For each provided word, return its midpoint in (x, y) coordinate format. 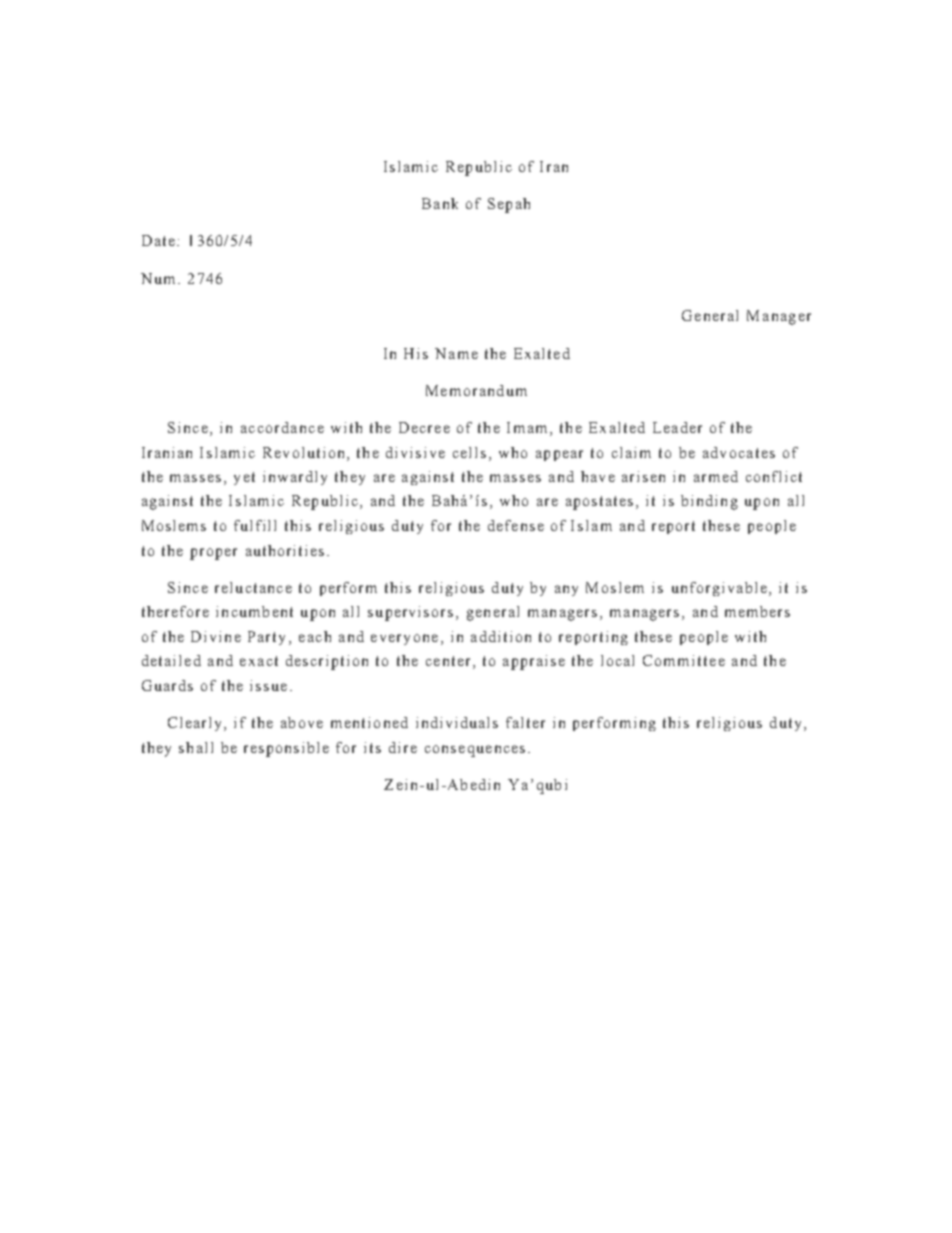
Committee (684, 660)
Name (456, 353)
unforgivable (719, 589)
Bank (440, 203)
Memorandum (476, 390)
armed (716, 476)
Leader (677, 427)
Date (158, 240)
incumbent (254, 611)
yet (244, 478)
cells (469, 452)
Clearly (194, 724)
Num (158, 278)
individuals (457, 722)
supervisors (410, 613)
